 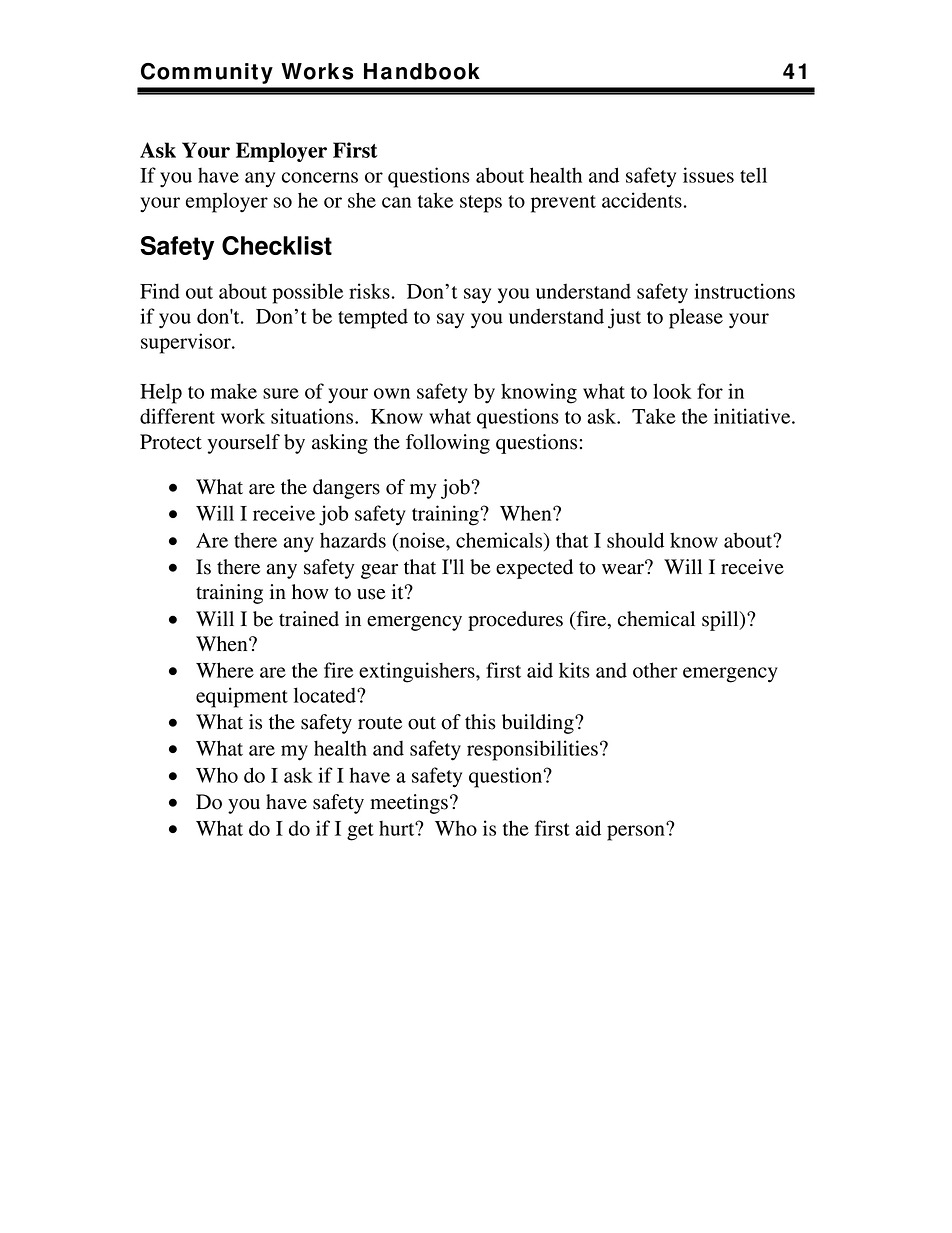 What do you see at coordinates (320, 177) in the screenshot?
I see `concerns` at bounding box center [320, 177].
